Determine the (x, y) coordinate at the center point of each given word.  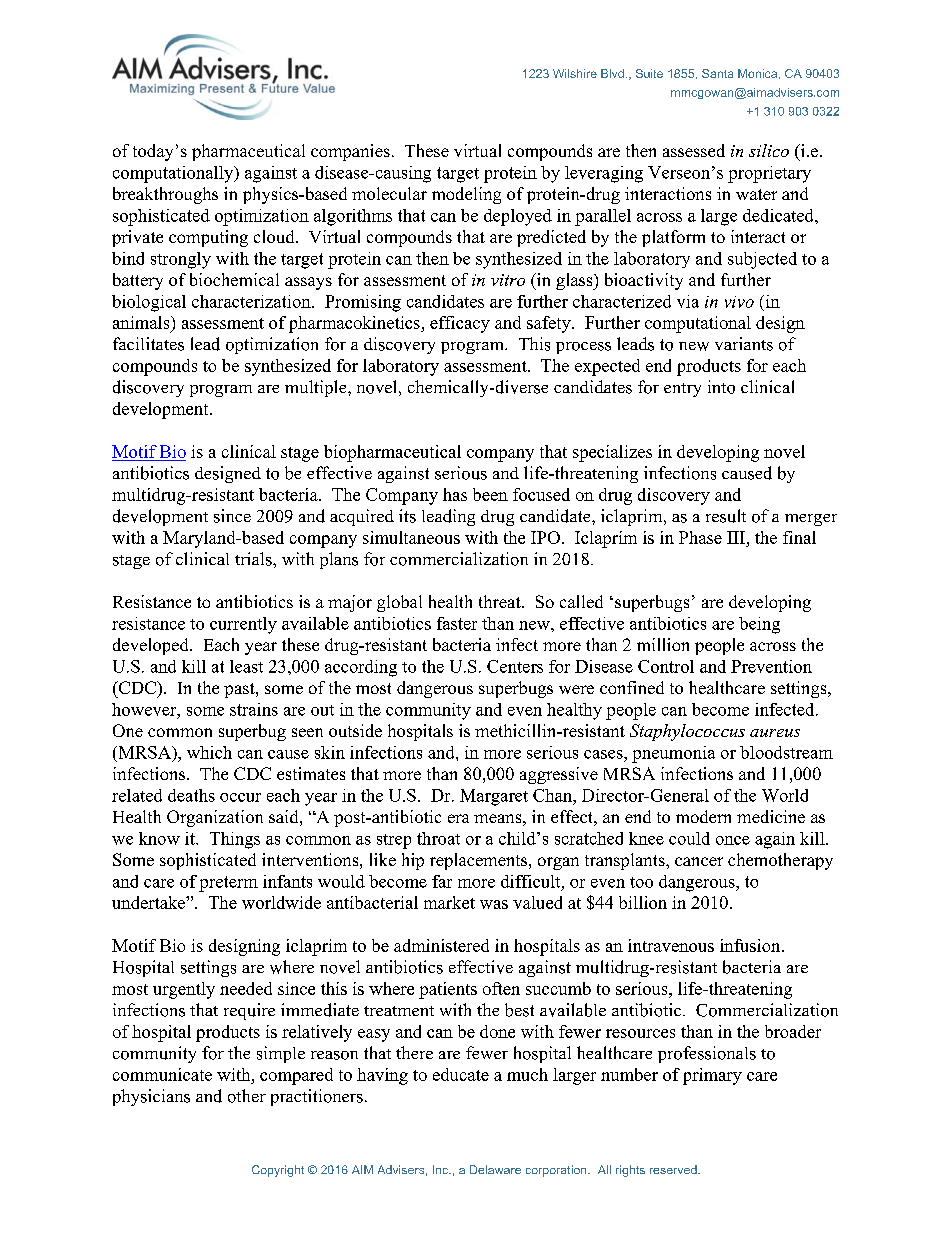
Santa (717, 73)
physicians (151, 1097)
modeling (466, 195)
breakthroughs (165, 195)
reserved (674, 1169)
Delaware (495, 1169)
